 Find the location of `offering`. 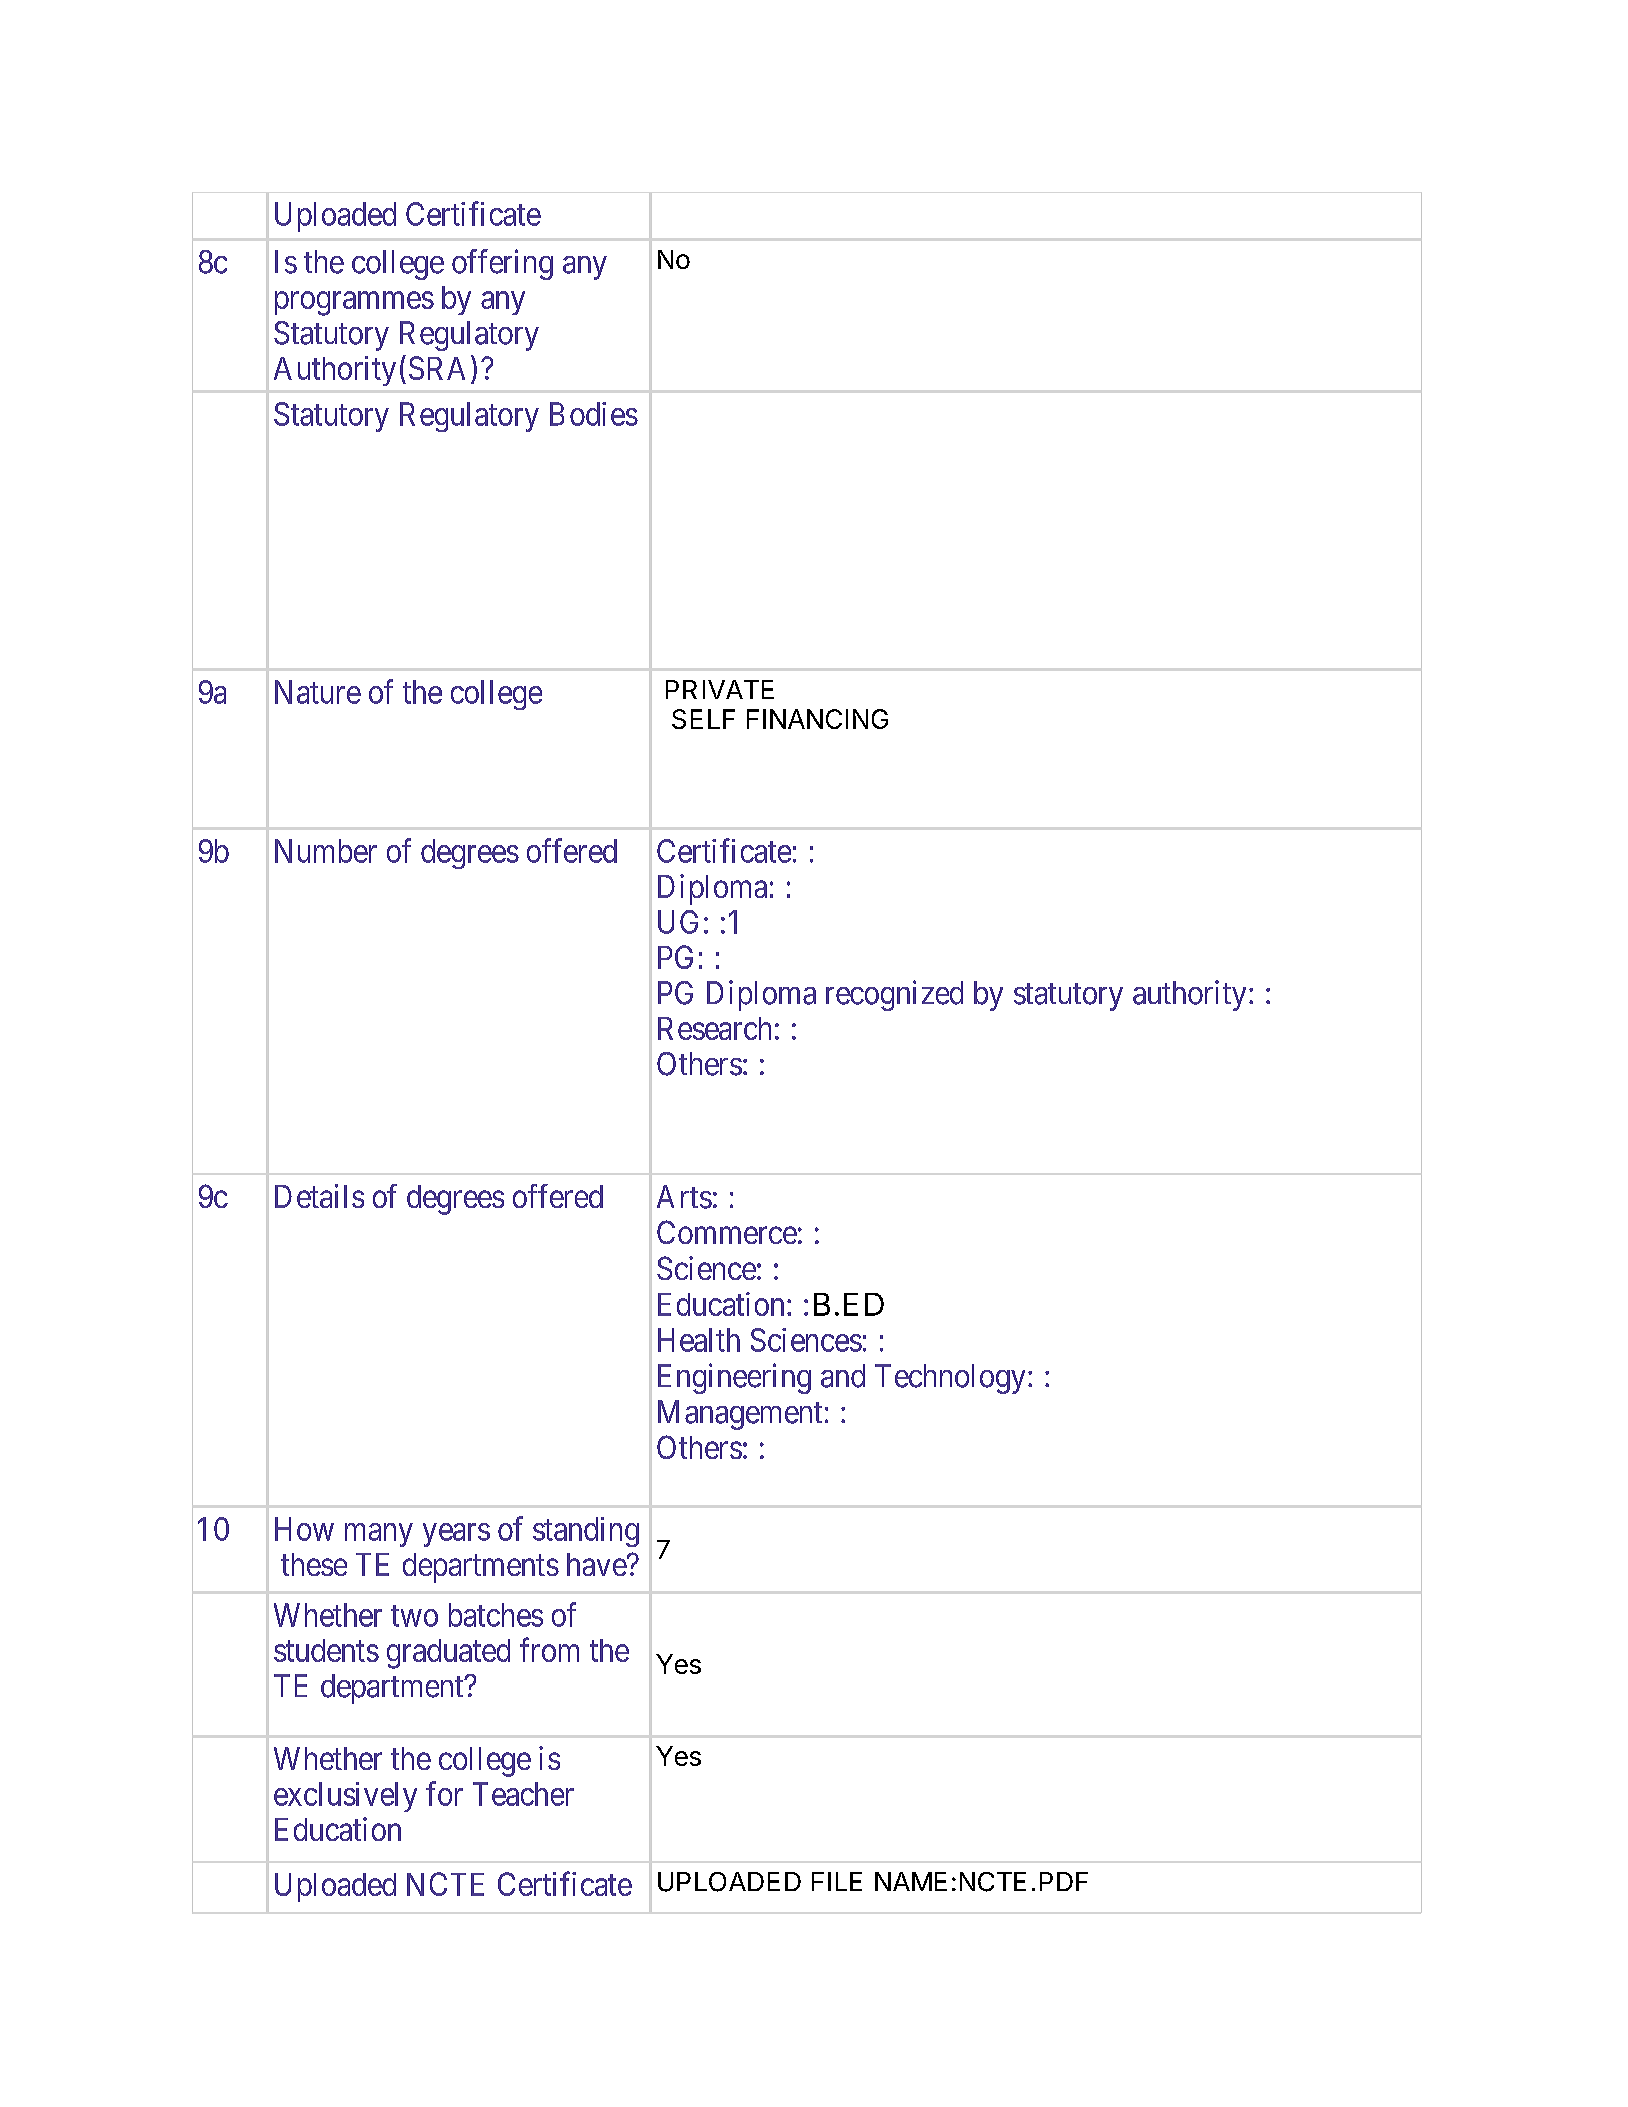

offering is located at coordinates (502, 264).
